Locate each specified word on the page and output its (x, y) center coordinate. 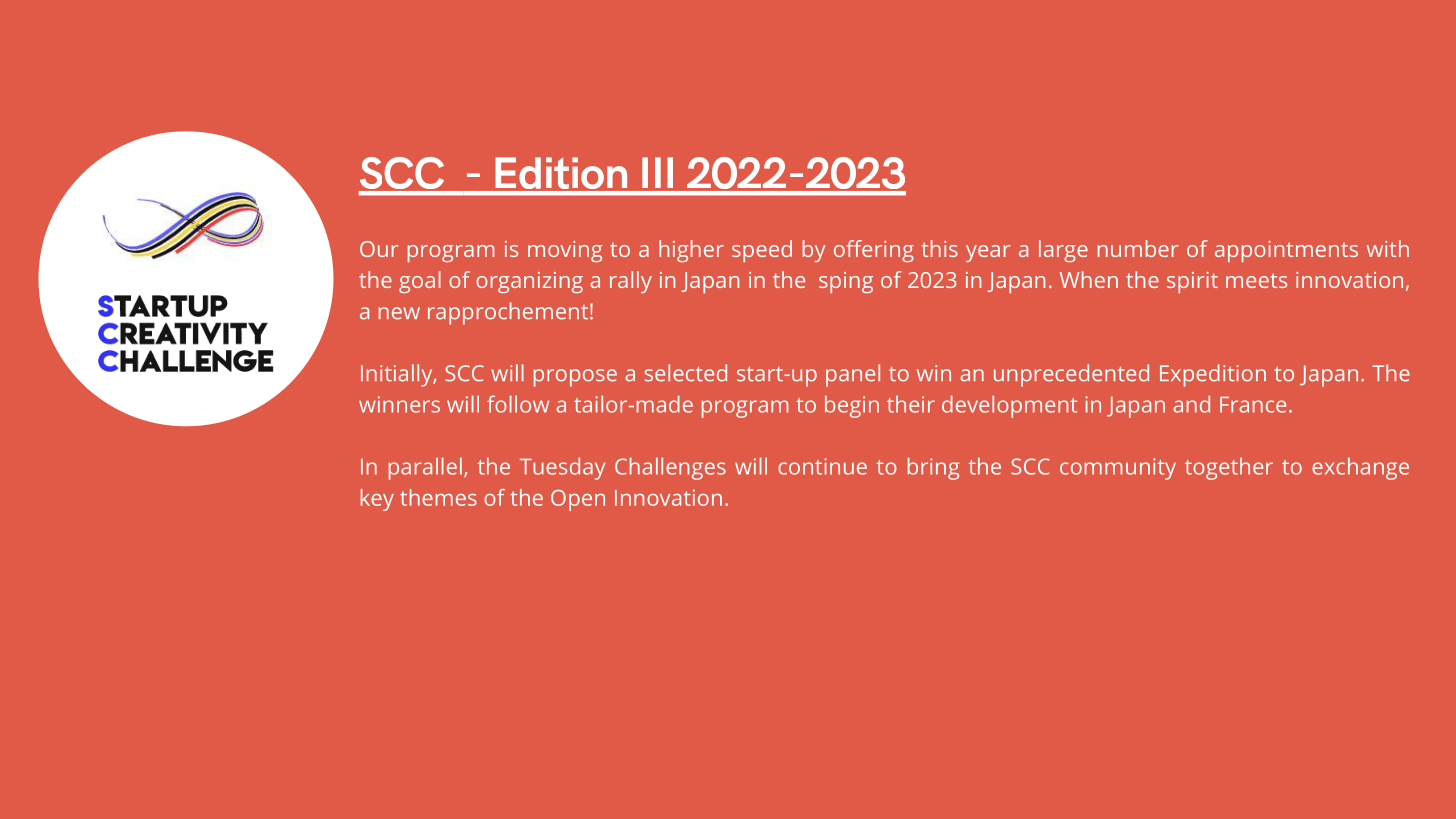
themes (438, 497)
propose (575, 378)
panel (853, 375)
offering (874, 251)
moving (565, 251)
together (1229, 469)
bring (933, 468)
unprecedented (1071, 375)
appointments (1286, 251)
